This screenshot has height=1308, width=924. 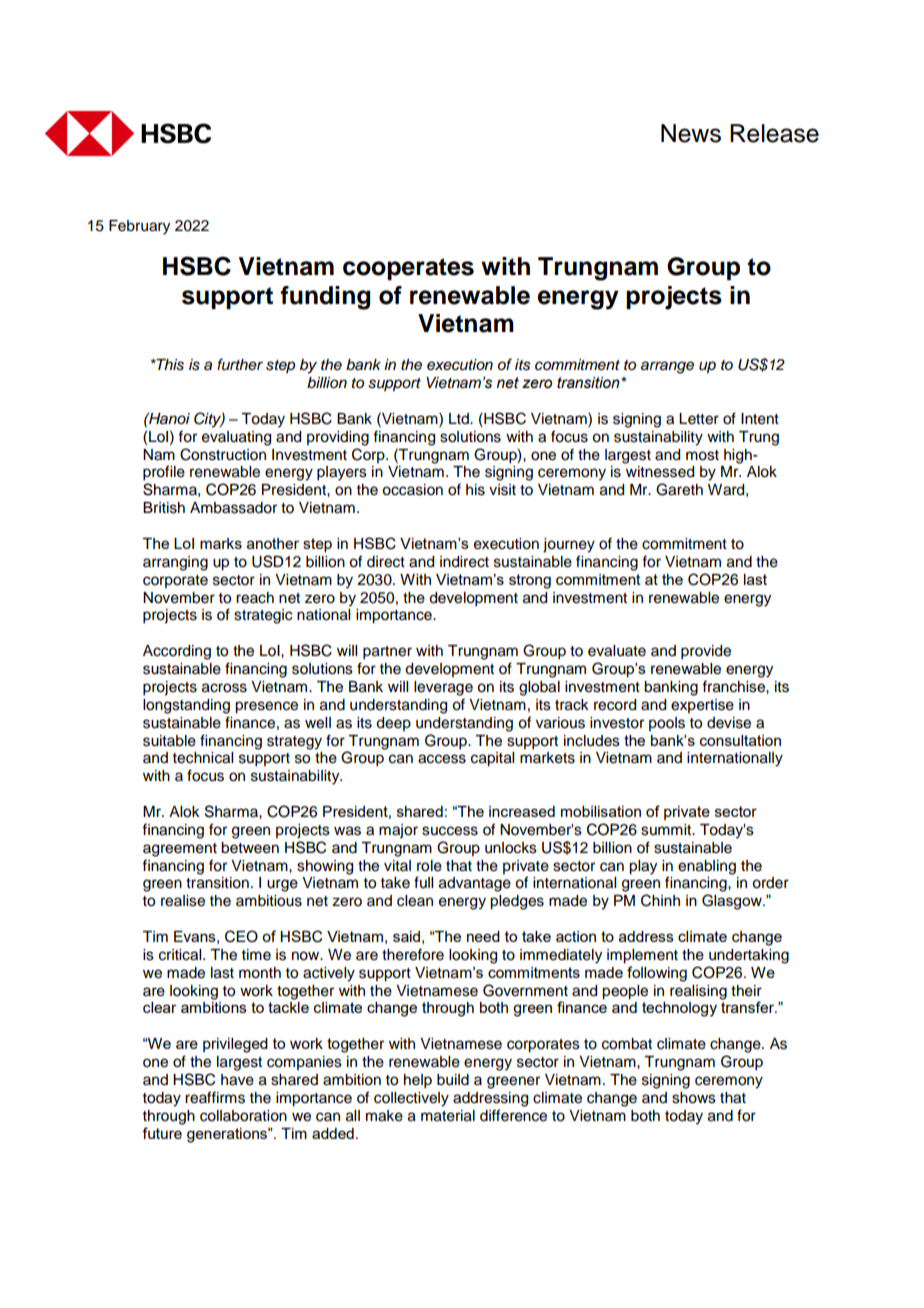 What do you see at coordinates (139, 227) in the screenshot?
I see `February` at bounding box center [139, 227].
